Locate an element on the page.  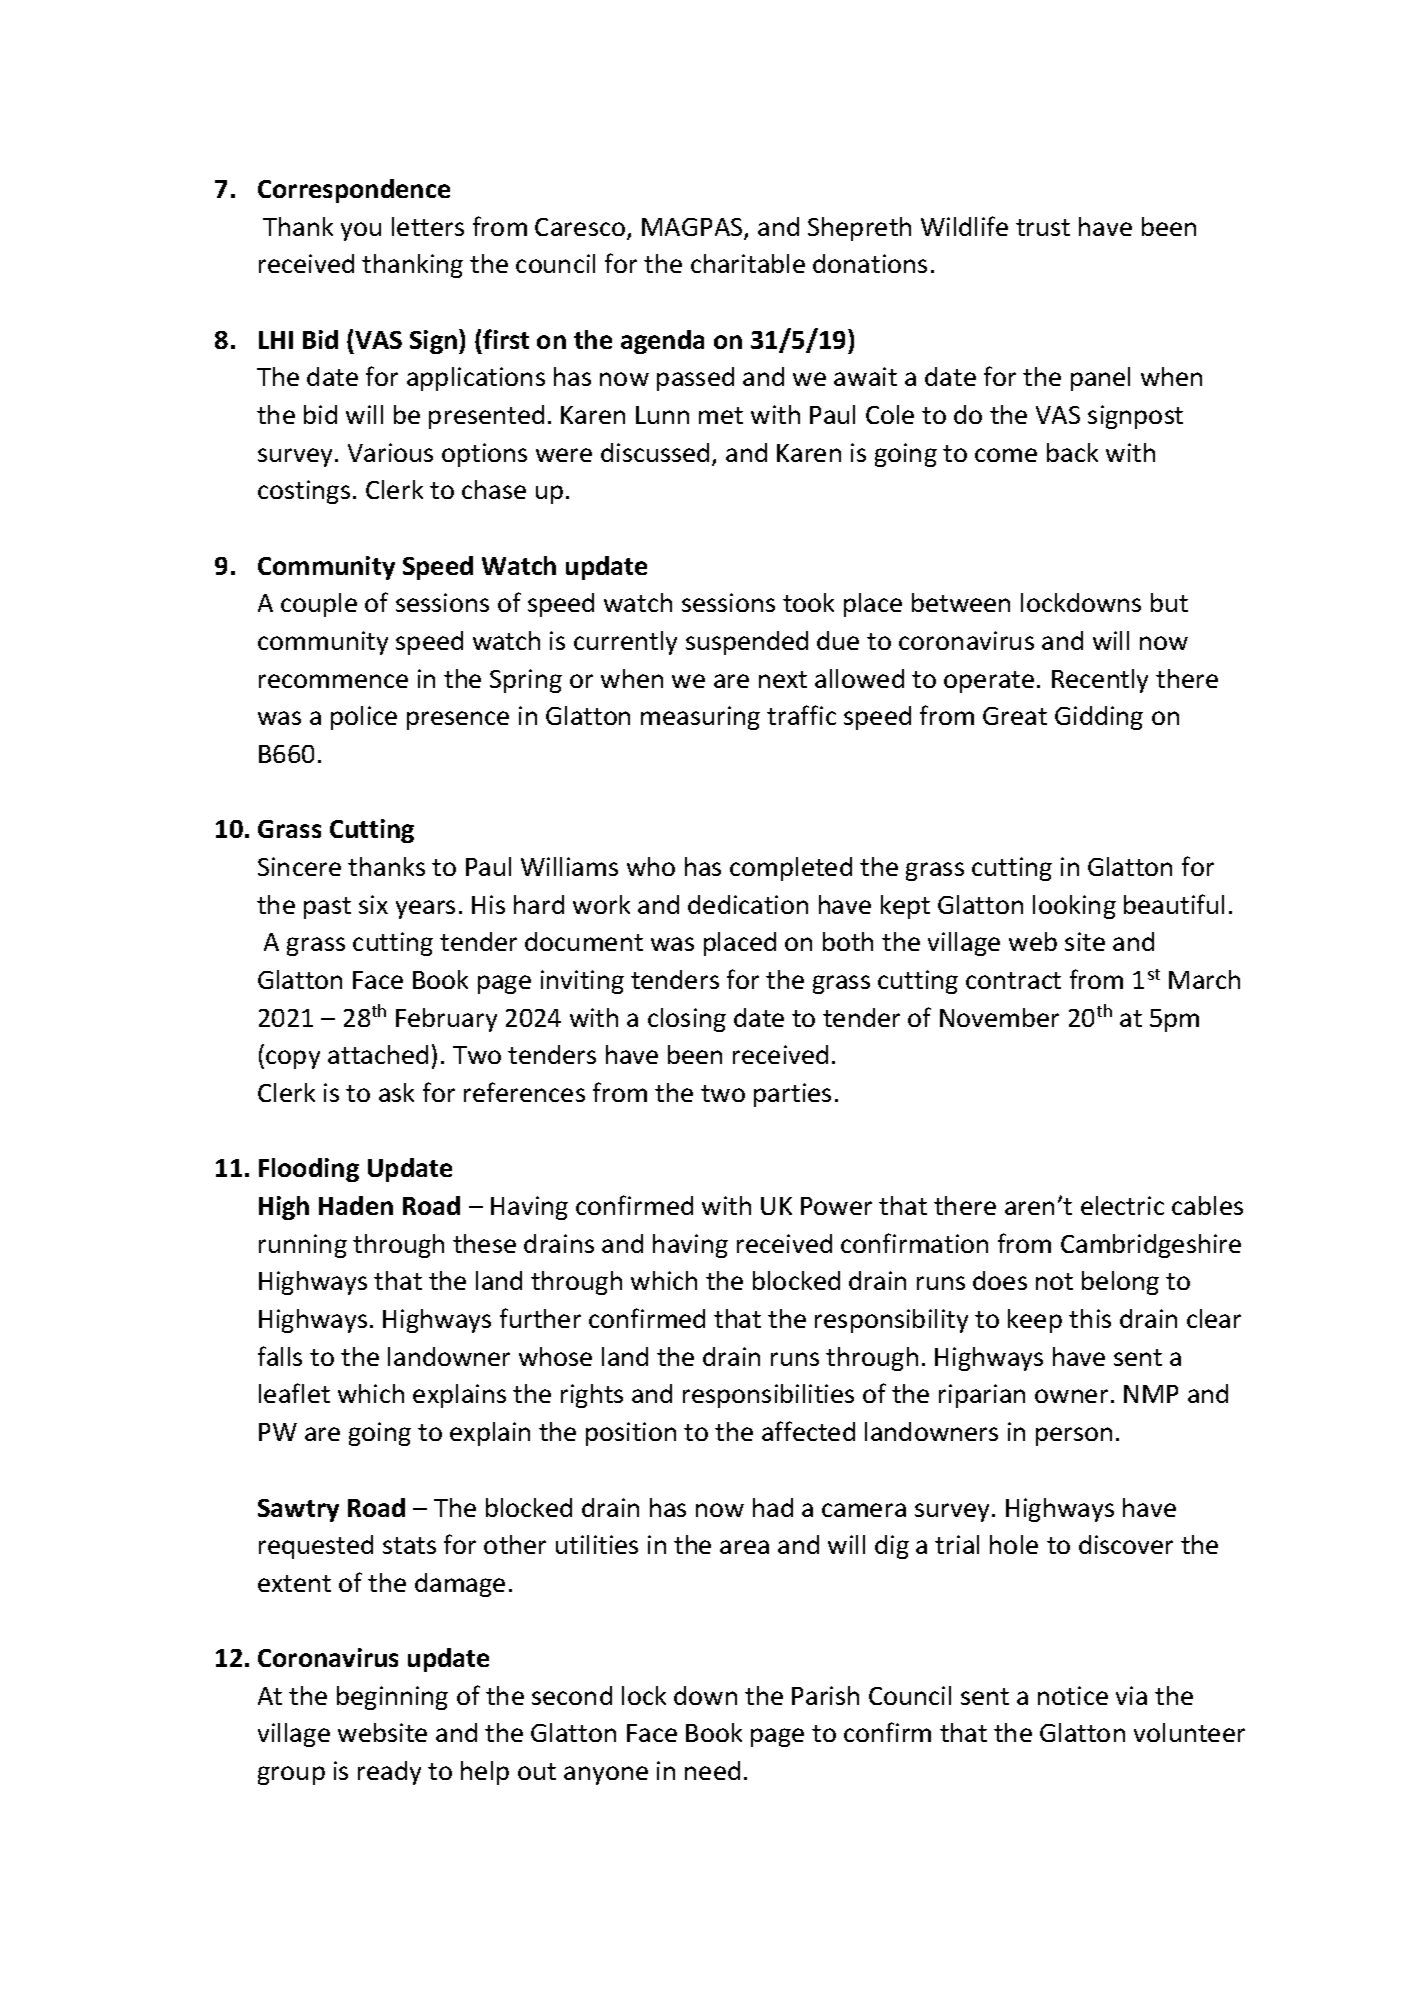
Recently is located at coordinates (1100, 681).
